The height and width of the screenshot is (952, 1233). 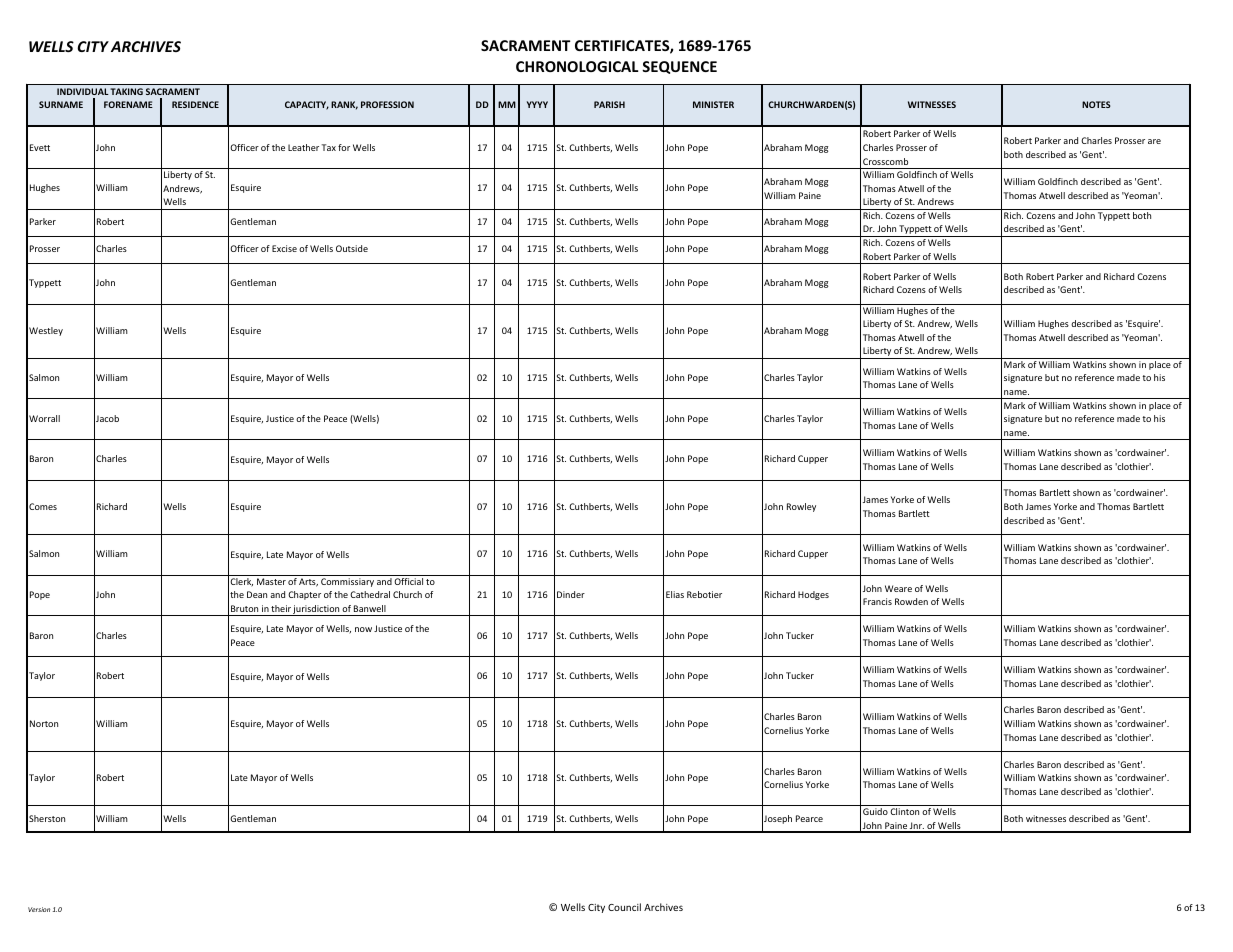 What do you see at coordinates (363, 629) in the screenshot?
I see `now` at bounding box center [363, 629].
